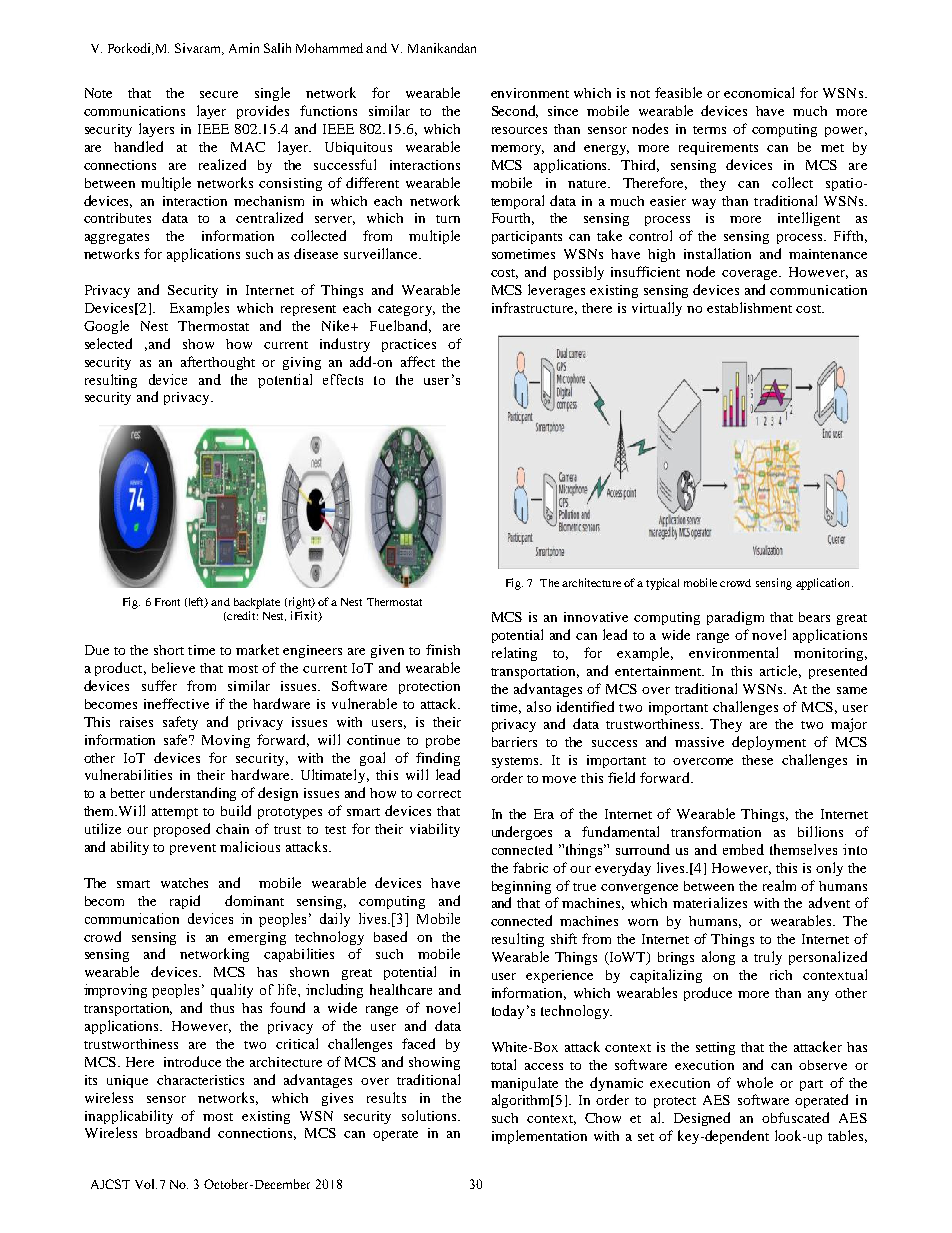 The width and height of the document is (952, 1233). Describe the element at coordinates (438, 759) in the document. I see `finding` at that location.
